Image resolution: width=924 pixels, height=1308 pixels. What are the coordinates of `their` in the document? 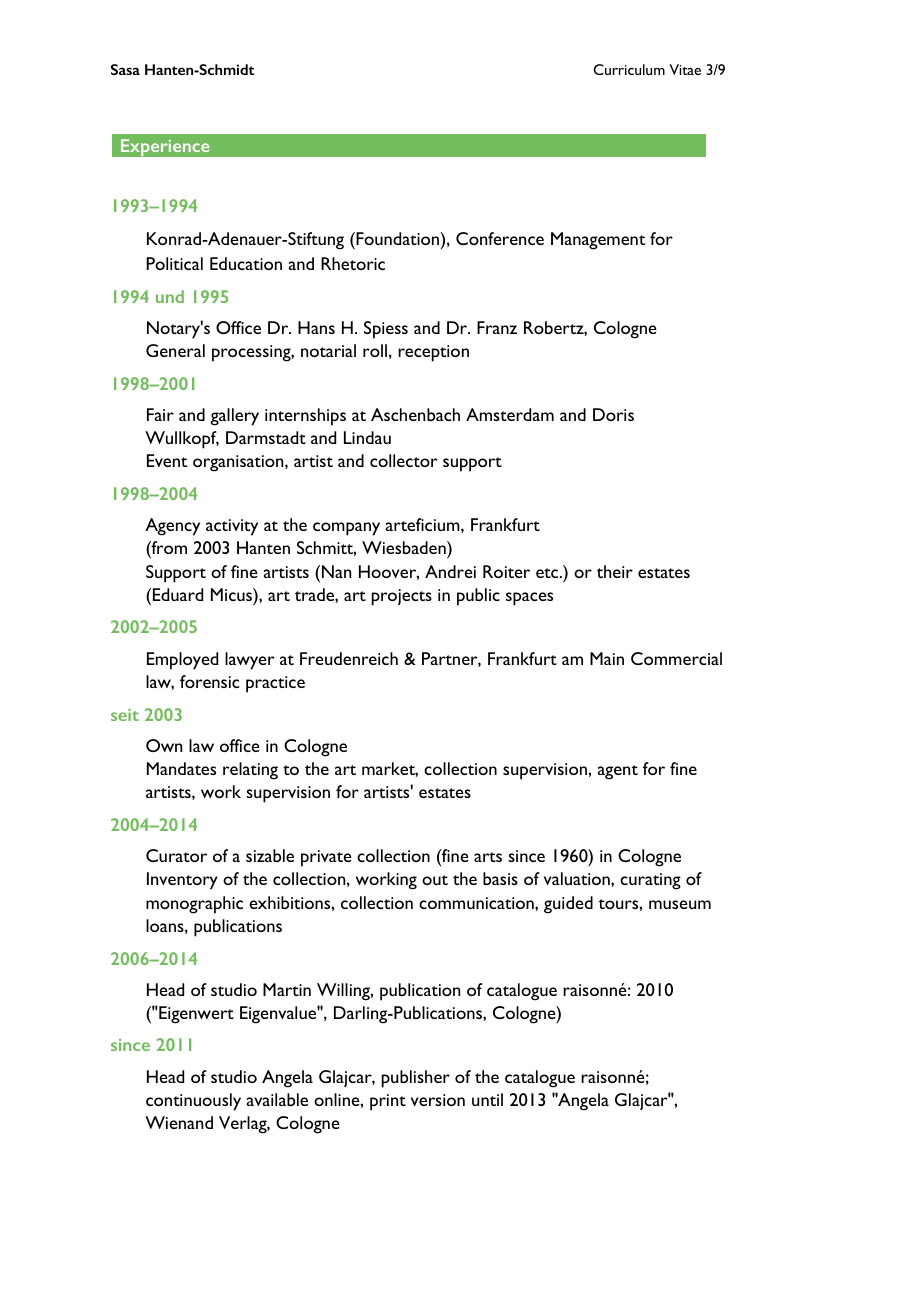 It's located at (615, 571).
